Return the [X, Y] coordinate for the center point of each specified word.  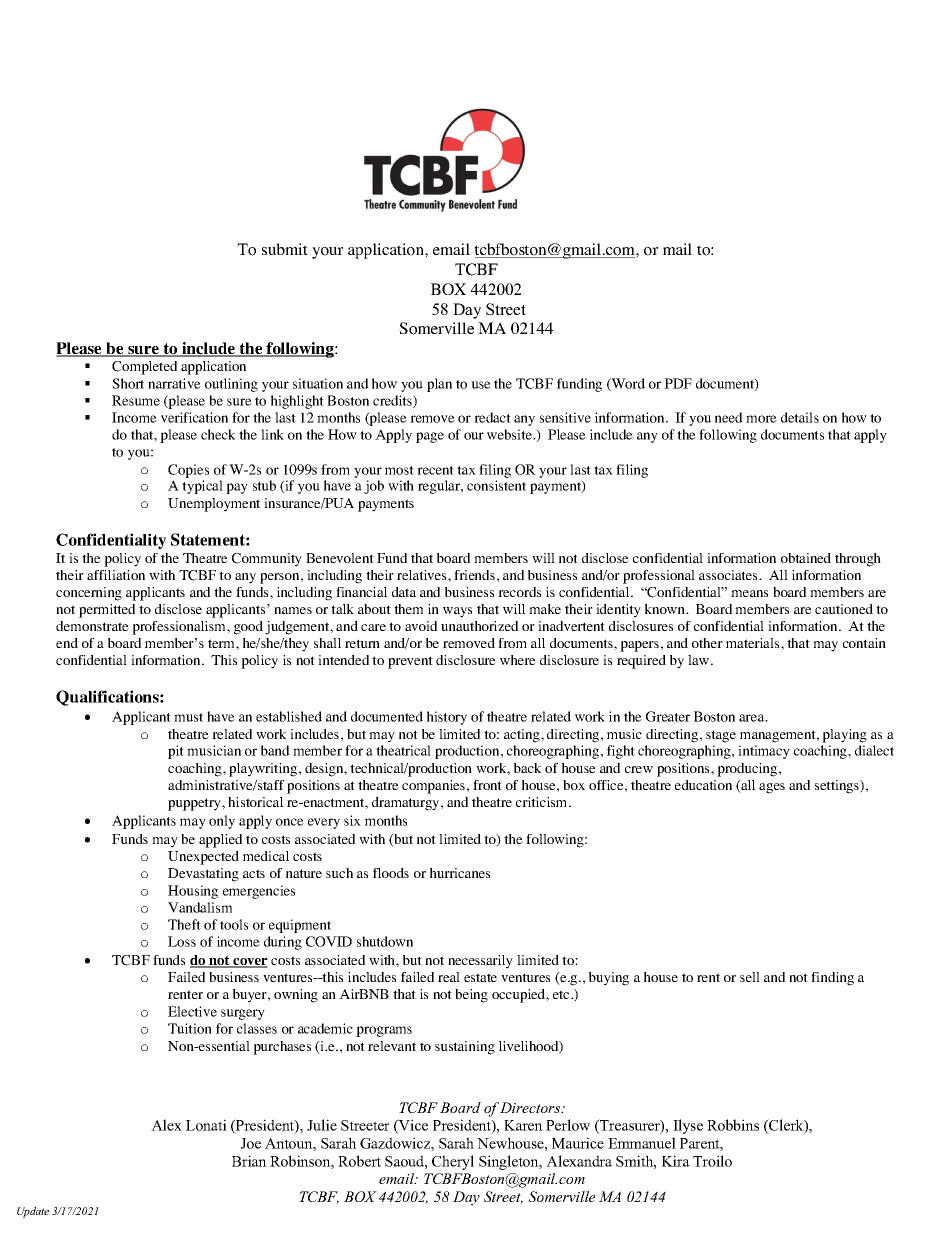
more [761, 419]
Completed [145, 368]
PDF [678, 383]
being [471, 996]
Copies [188, 471]
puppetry [195, 804]
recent [435, 470]
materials [754, 643]
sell [750, 977]
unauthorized [480, 626]
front [487, 785]
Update [33, 1212]
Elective [192, 1011]
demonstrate [92, 626]
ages [772, 788]
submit [285, 249]
